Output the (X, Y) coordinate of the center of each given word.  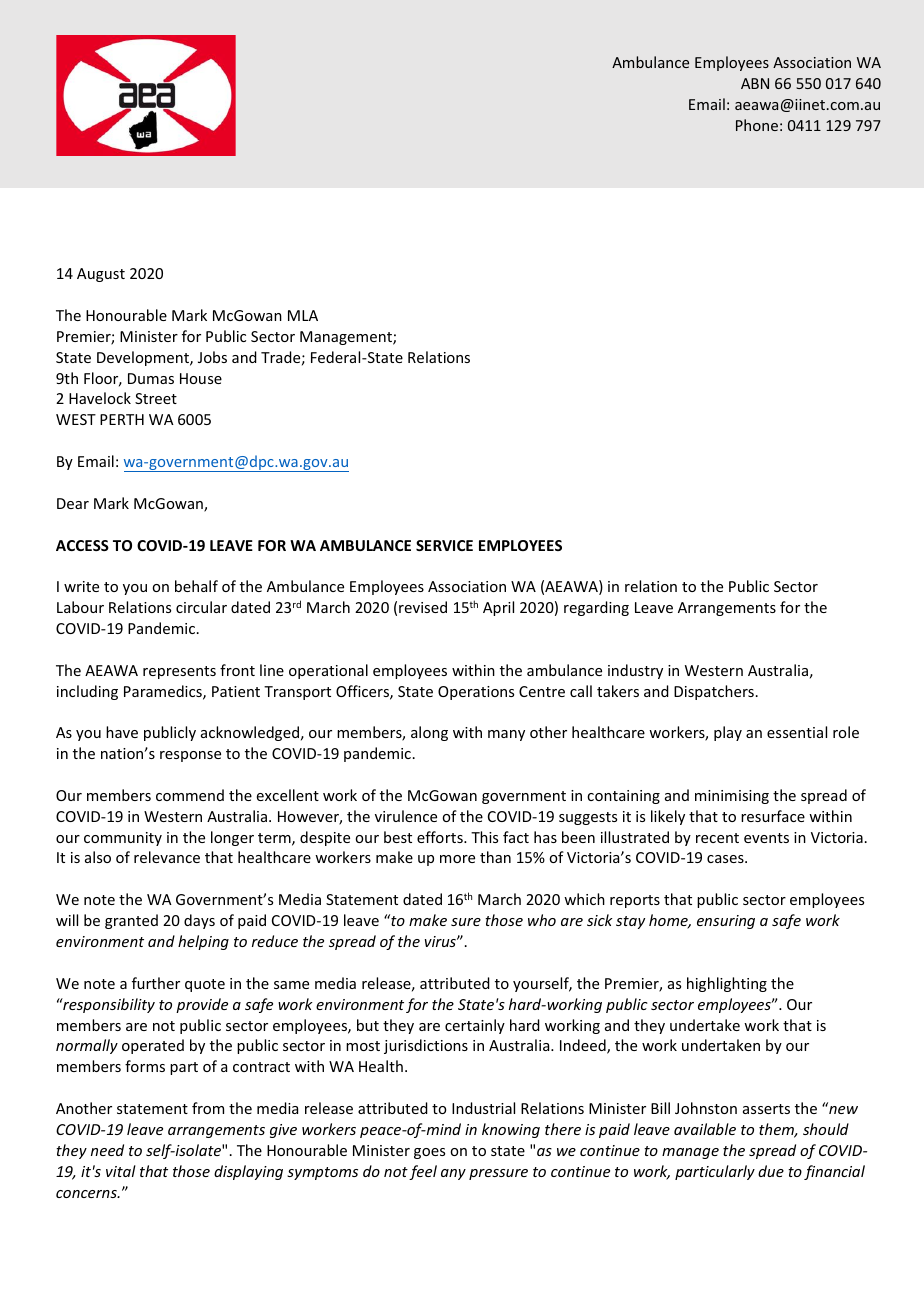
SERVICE (444, 545)
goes (429, 1153)
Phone (757, 125)
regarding (596, 608)
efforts (441, 837)
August (101, 275)
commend (190, 795)
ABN (755, 83)
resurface (773, 816)
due (771, 1171)
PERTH (122, 419)
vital (121, 1171)
